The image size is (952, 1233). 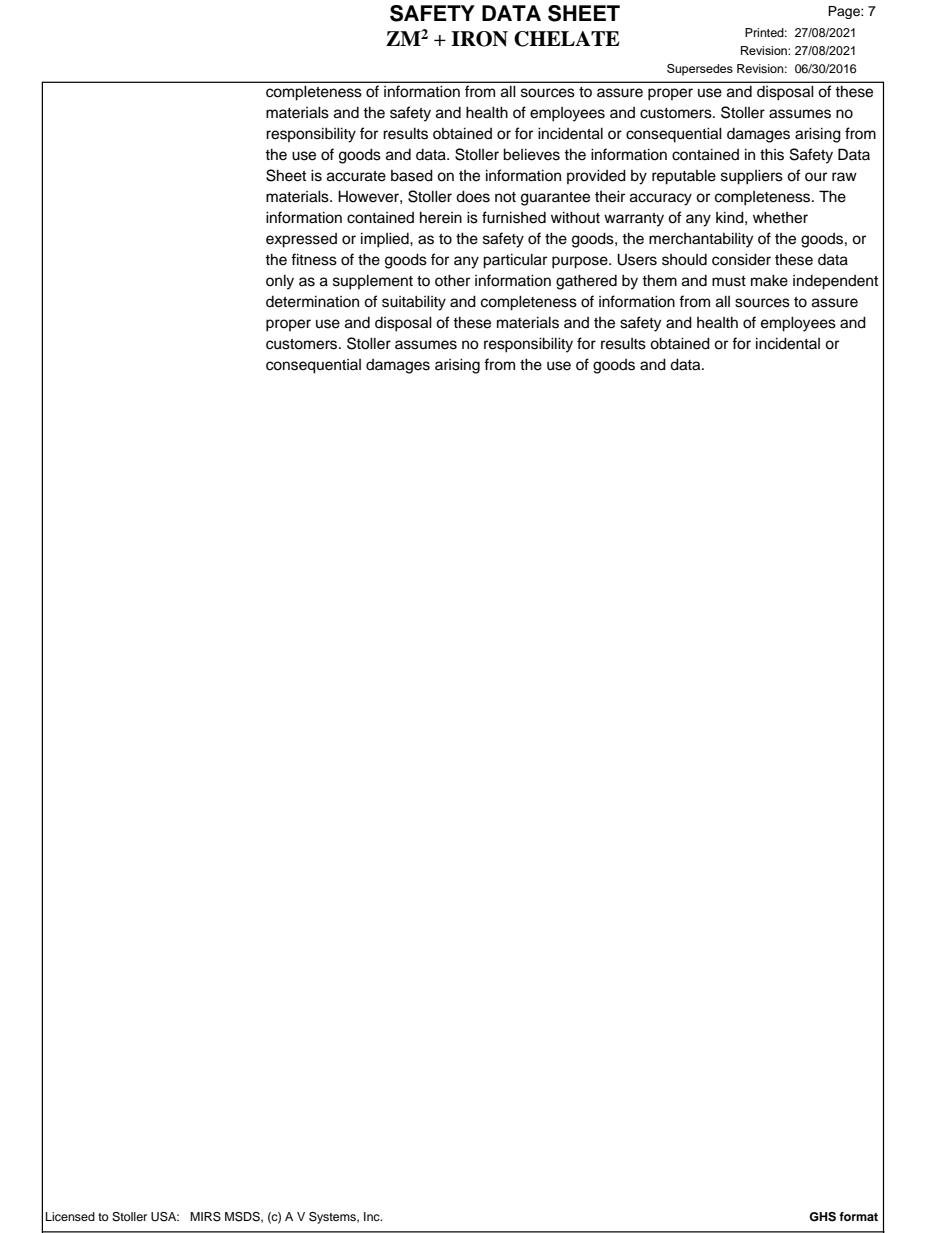 I want to click on make, so click(x=769, y=280).
